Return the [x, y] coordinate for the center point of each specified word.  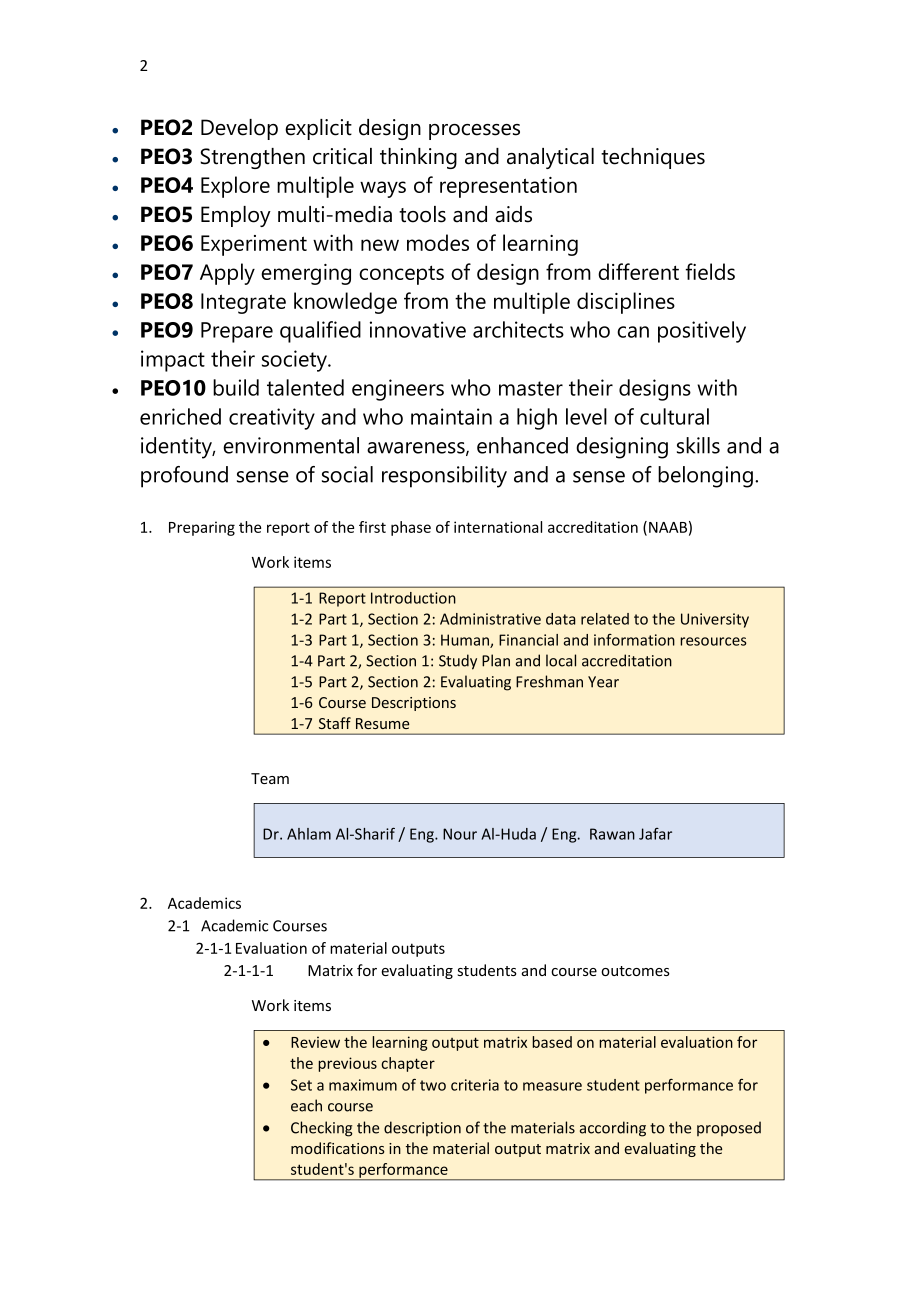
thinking [418, 158]
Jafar [655, 834]
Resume [382, 723]
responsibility [444, 477]
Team [270, 778]
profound [184, 477]
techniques [653, 158]
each [306, 1105]
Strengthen [252, 158]
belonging [705, 477]
